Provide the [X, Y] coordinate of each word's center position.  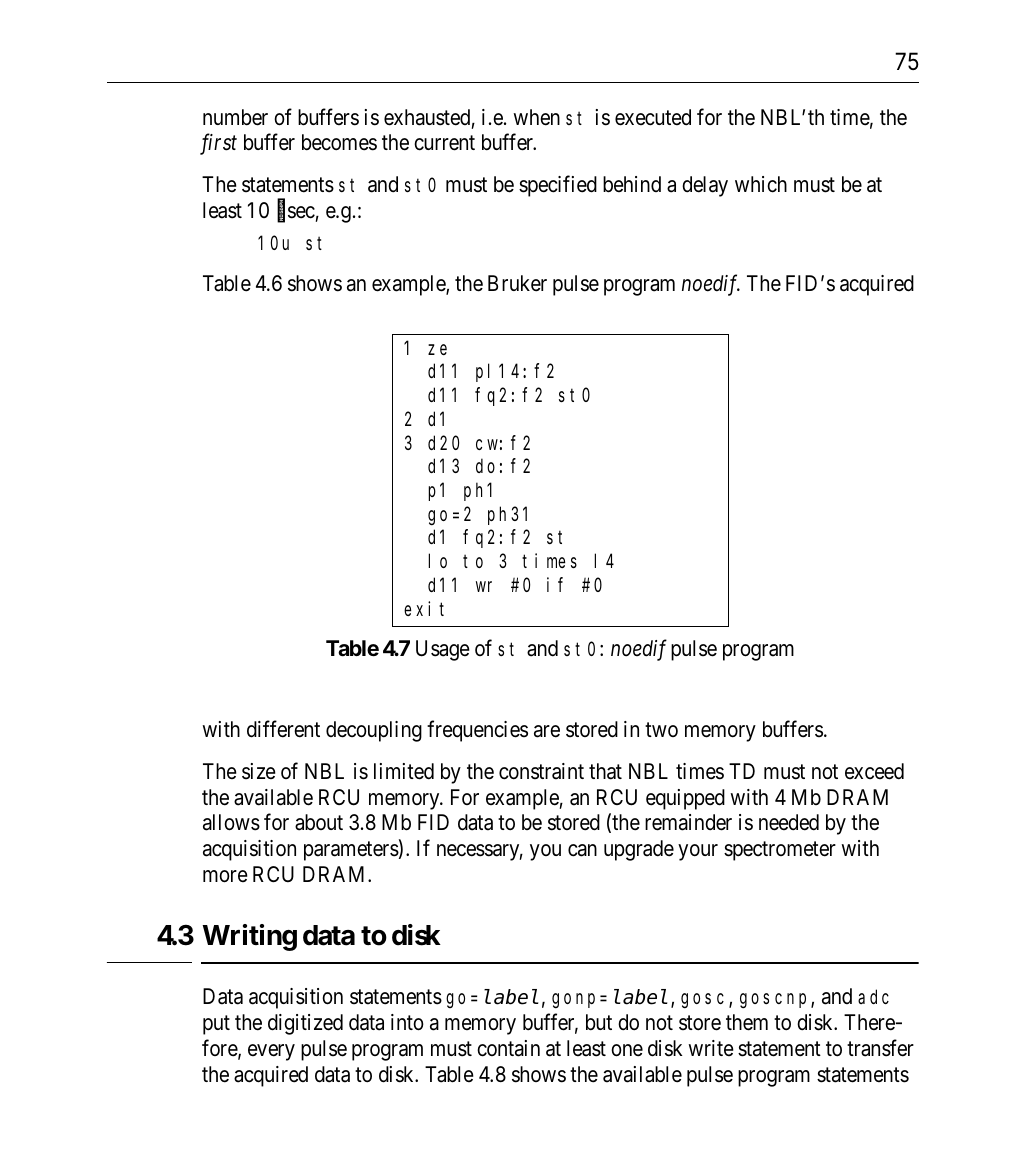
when [537, 117]
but [599, 1022]
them [747, 1022]
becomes [339, 142]
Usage [443, 650]
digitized [305, 1024]
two [661, 730]
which [761, 184]
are [547, 732]
